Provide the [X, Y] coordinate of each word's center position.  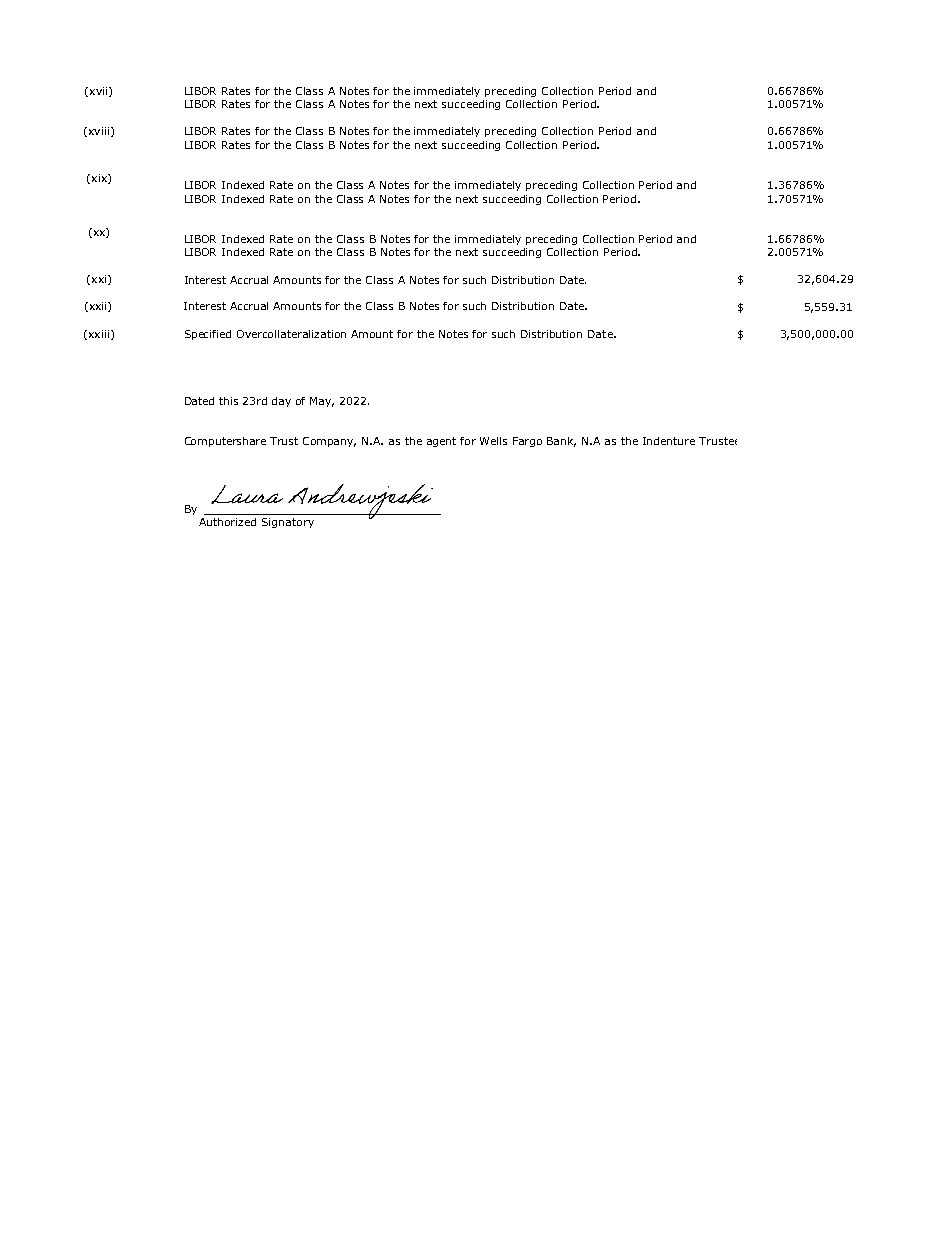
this [228, 401]
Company [329, 442]
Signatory [288, 523]
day [281, 402]
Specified [208, 335]
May [322, 402]
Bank [561, 442]
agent [441, 442]
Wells [493, 441]
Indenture [669, 441]
